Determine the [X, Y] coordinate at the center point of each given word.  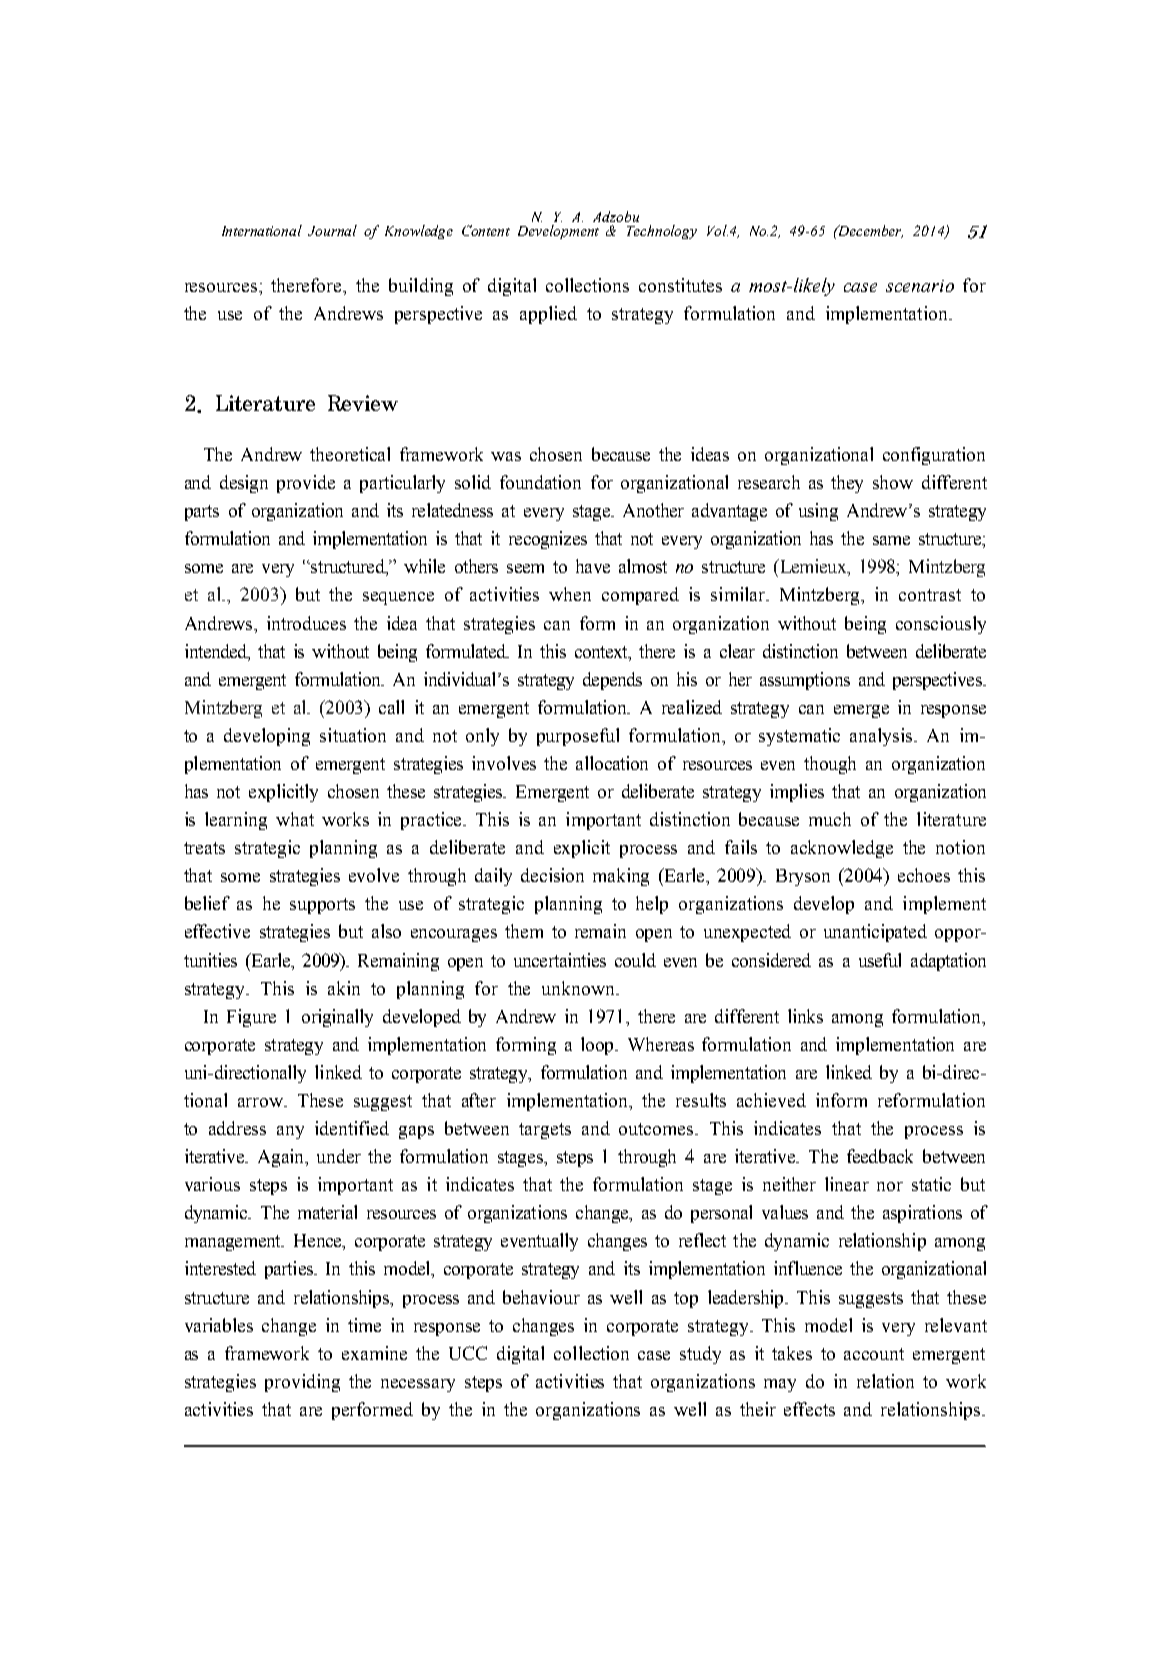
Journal [332, 230]
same [891, 540]
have [593, 566]
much [830, 819]
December [869, 231]
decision [552, 875]
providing [302, 1383]
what [295, 819]
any [290, 1132]
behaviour [541, 1297]
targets [545, 1131]
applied [548, 315]
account [874, 1354]
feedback [880, 1156]
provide [306, 484]
